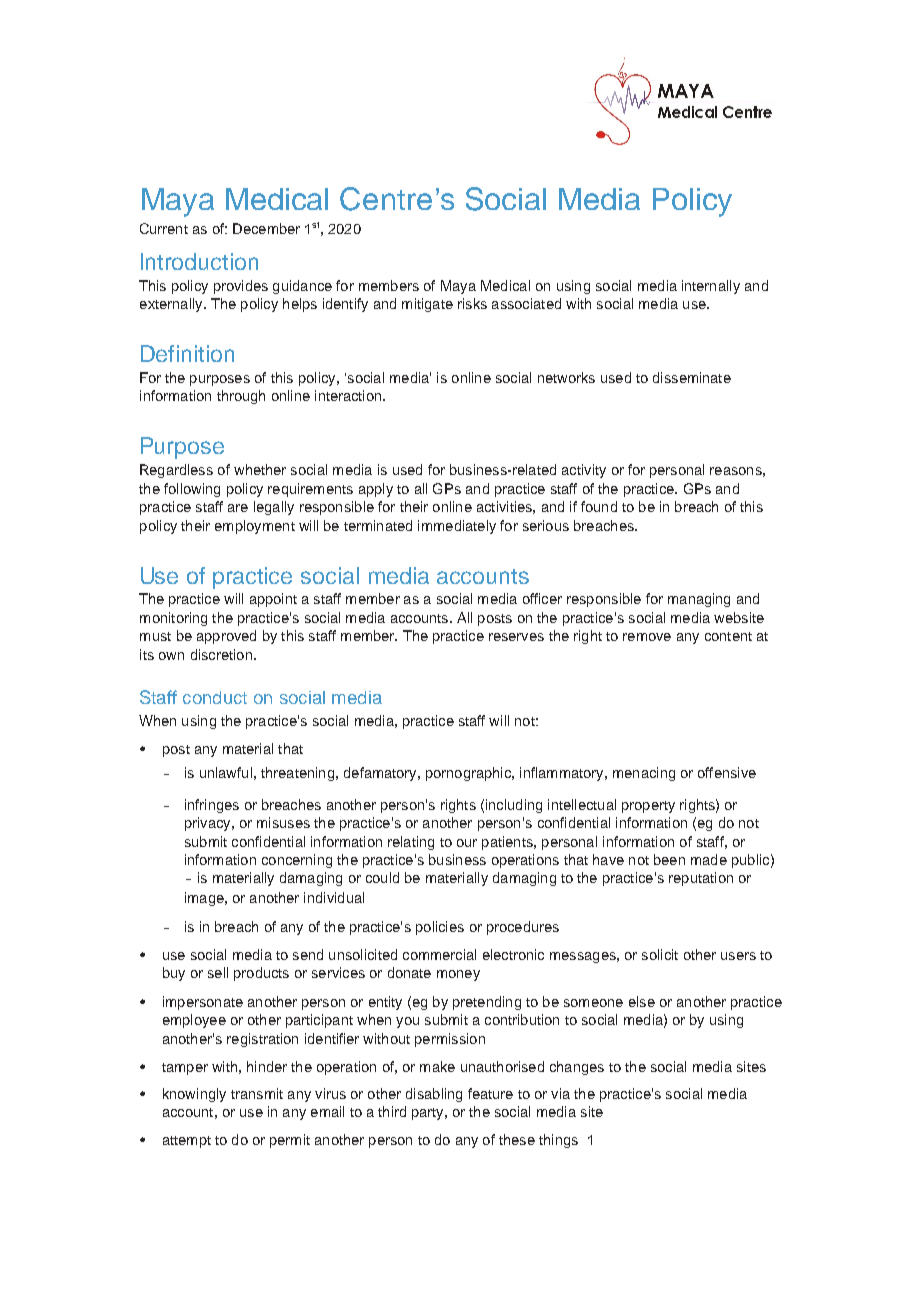 The width and height of the page is (924, 1309). What do you see at coordinates (711, 287) in the page?
I see `internally` at bounding box center [711, 287].
